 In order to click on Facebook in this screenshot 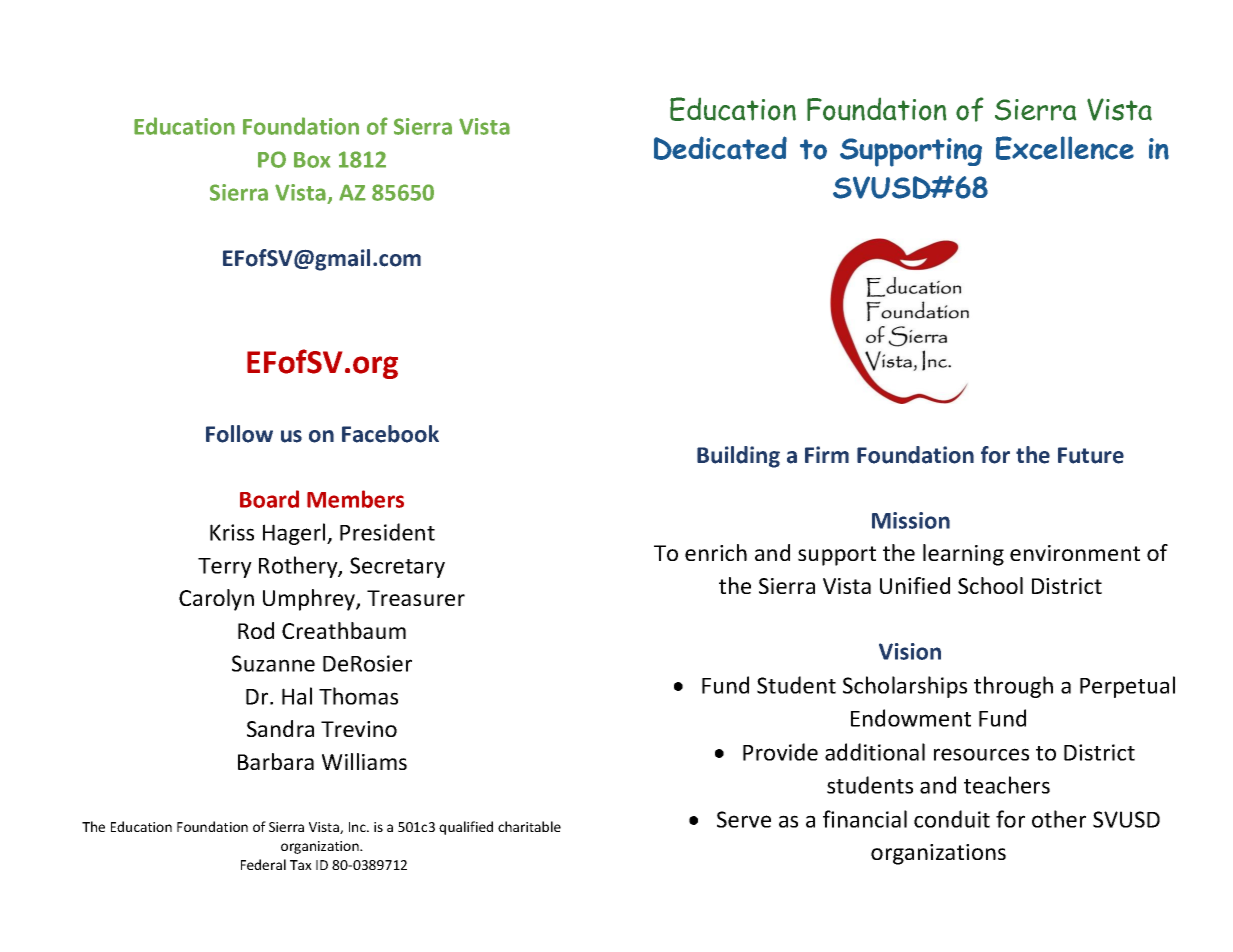, I will do `click(390, 434)`.
